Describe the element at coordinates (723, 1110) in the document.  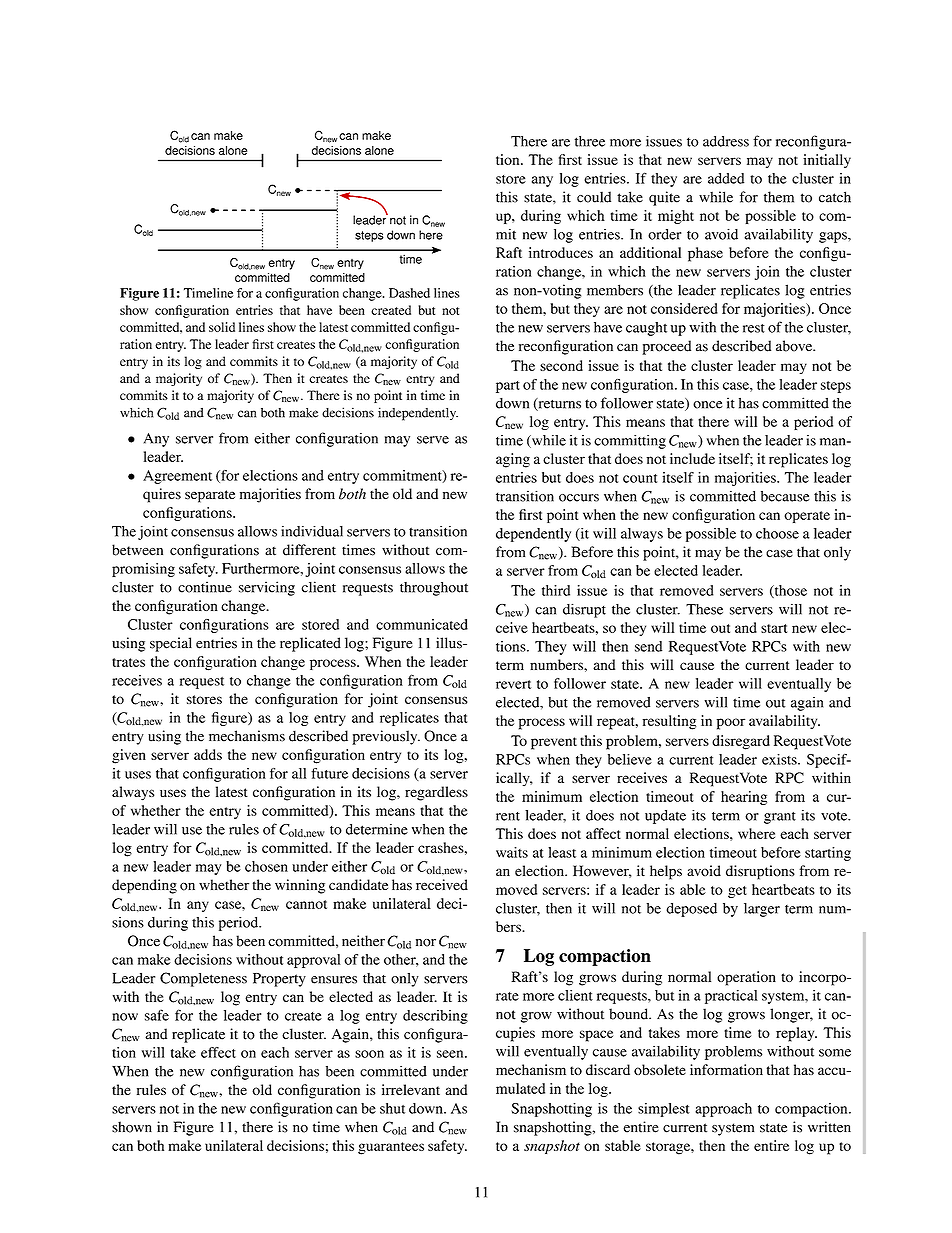
I see `approach` at that location.
